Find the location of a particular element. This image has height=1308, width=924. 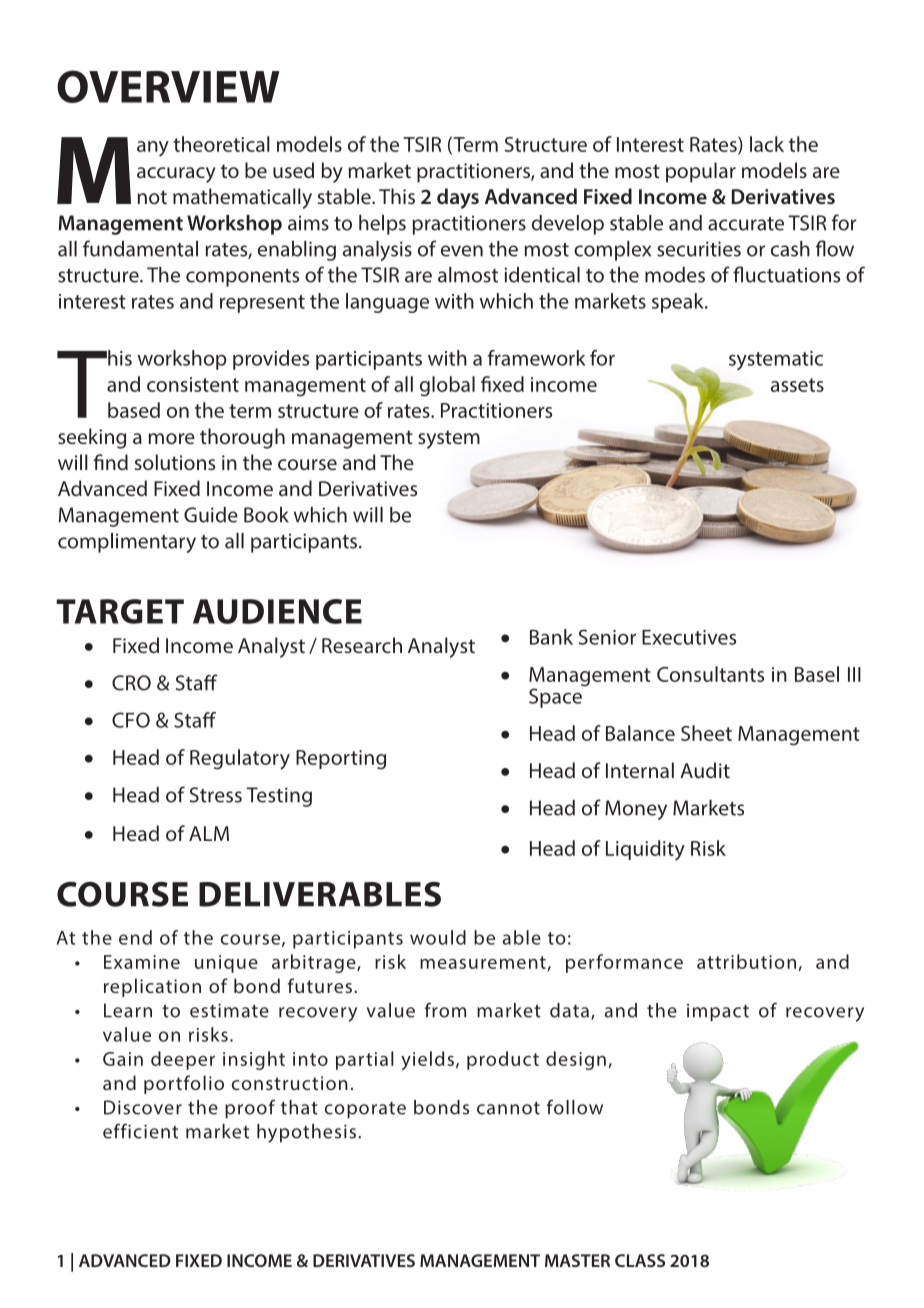

Space is located at coordinates (555, 698).
